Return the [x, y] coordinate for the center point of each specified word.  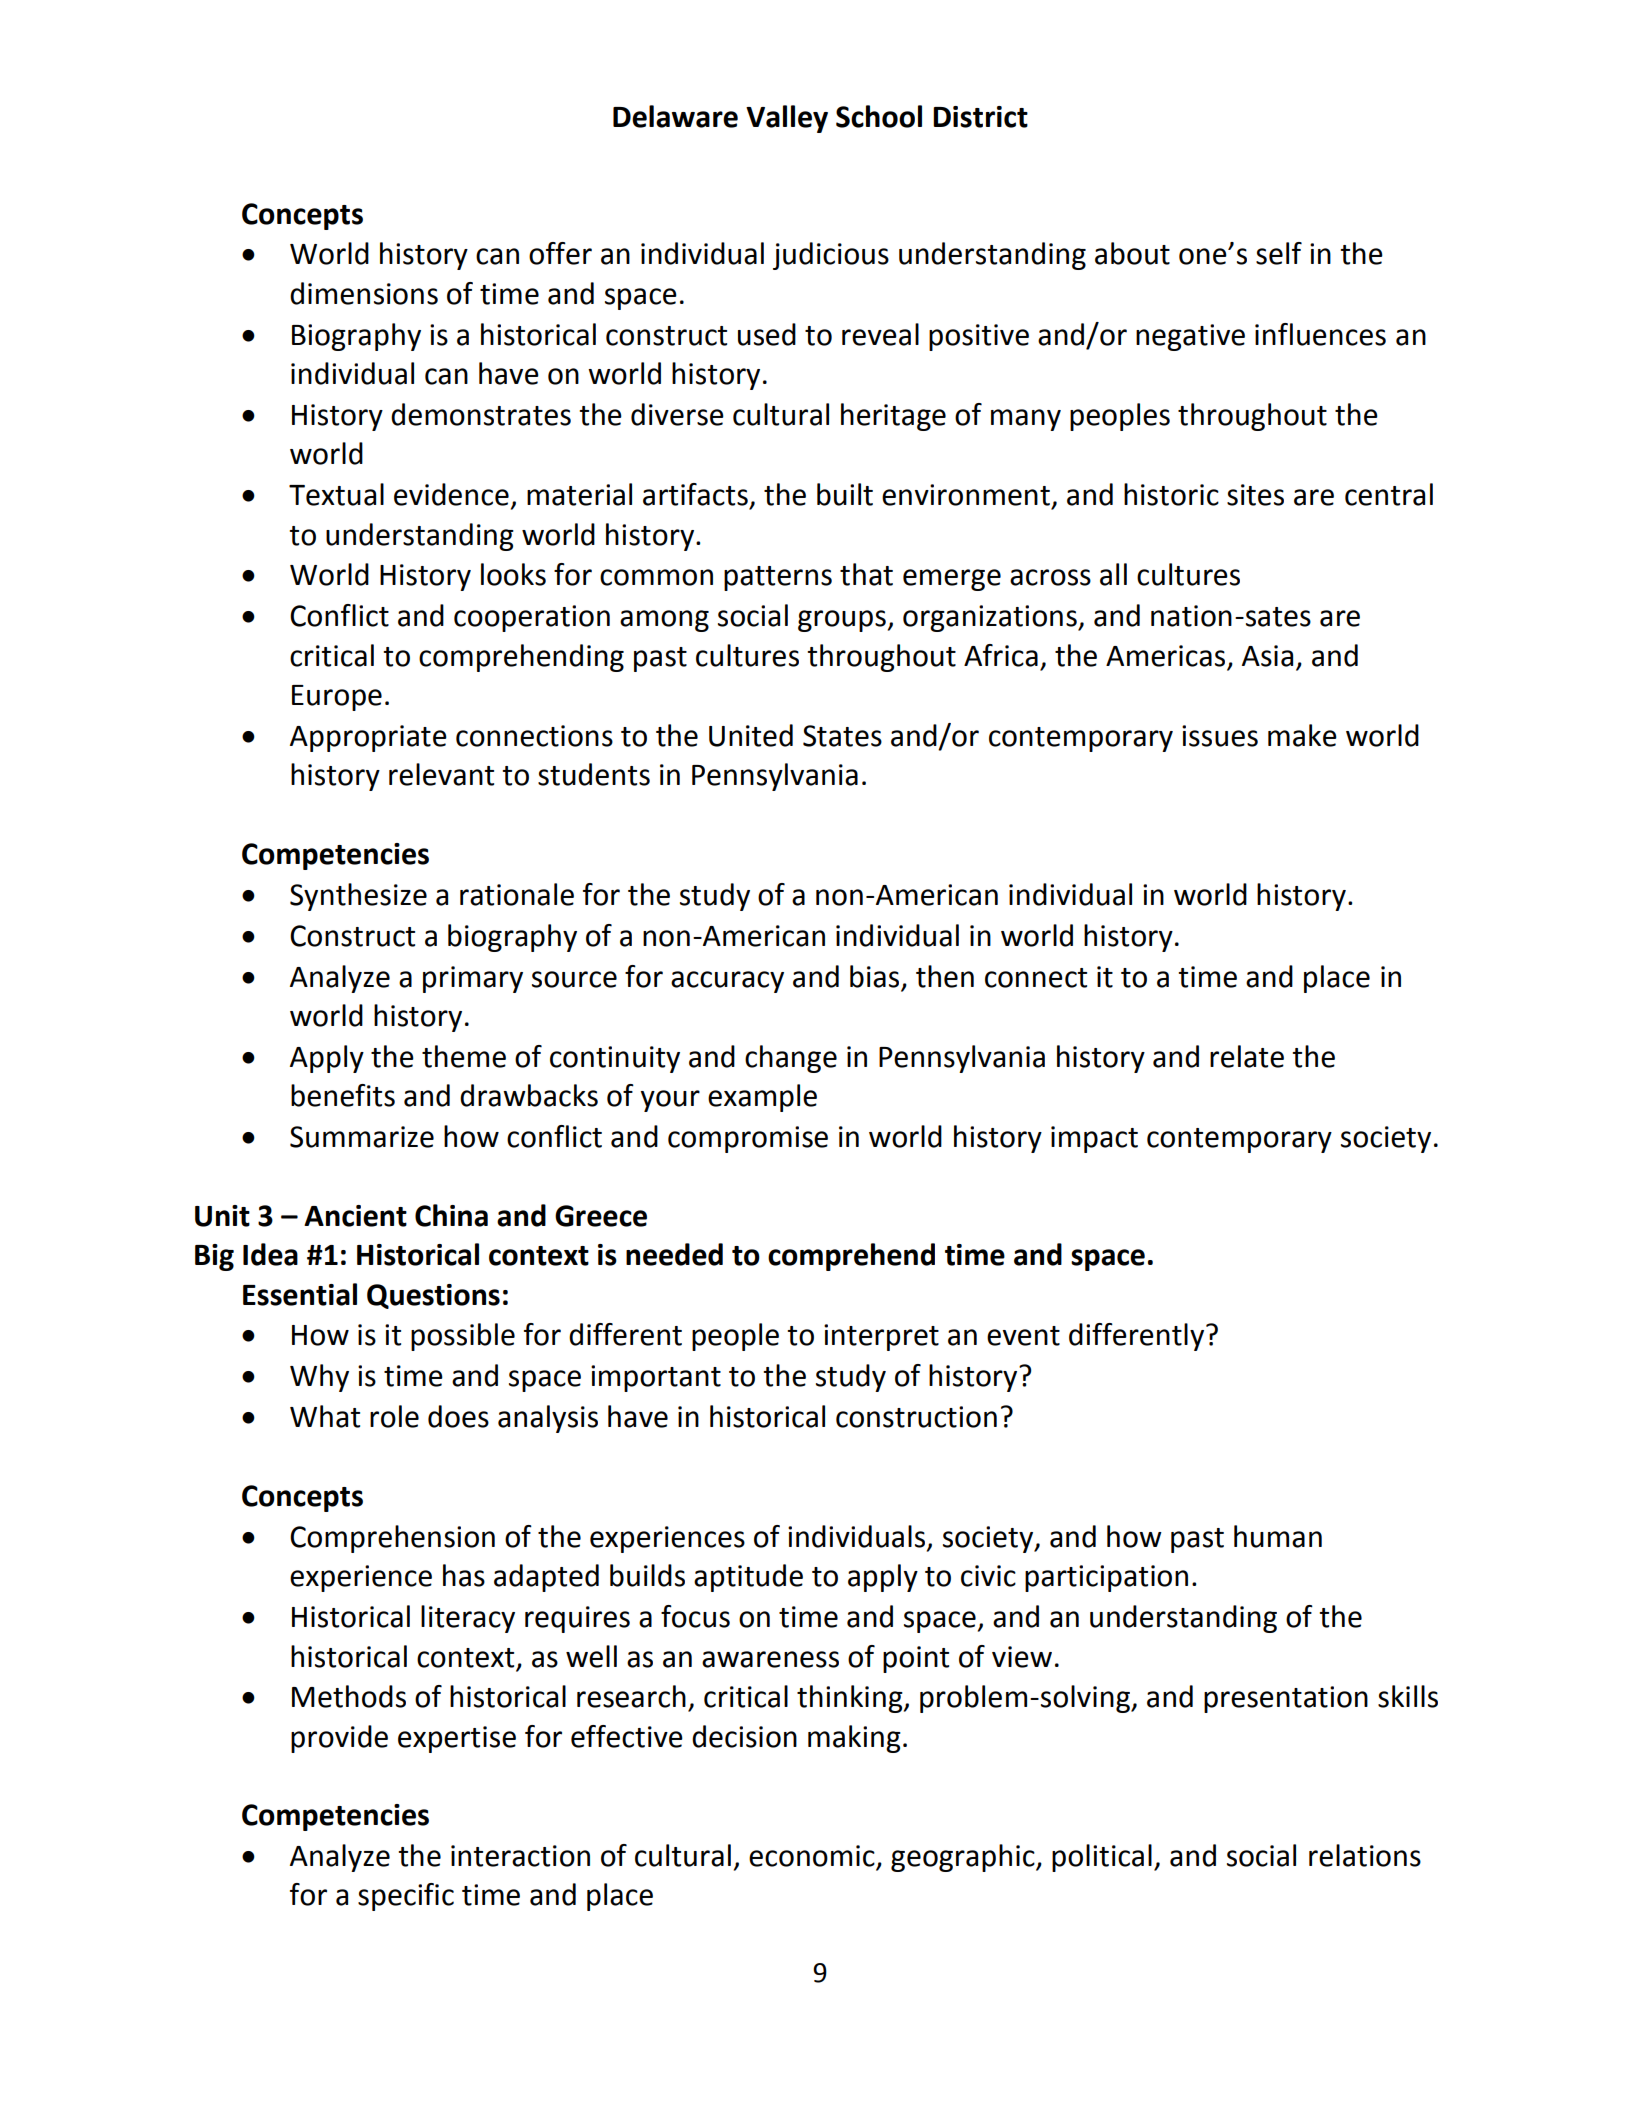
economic [813, 1857]
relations [1365, 1855]
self [1279, 253]
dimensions [364, 293]
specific [406, 1897]
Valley [787, 119]
